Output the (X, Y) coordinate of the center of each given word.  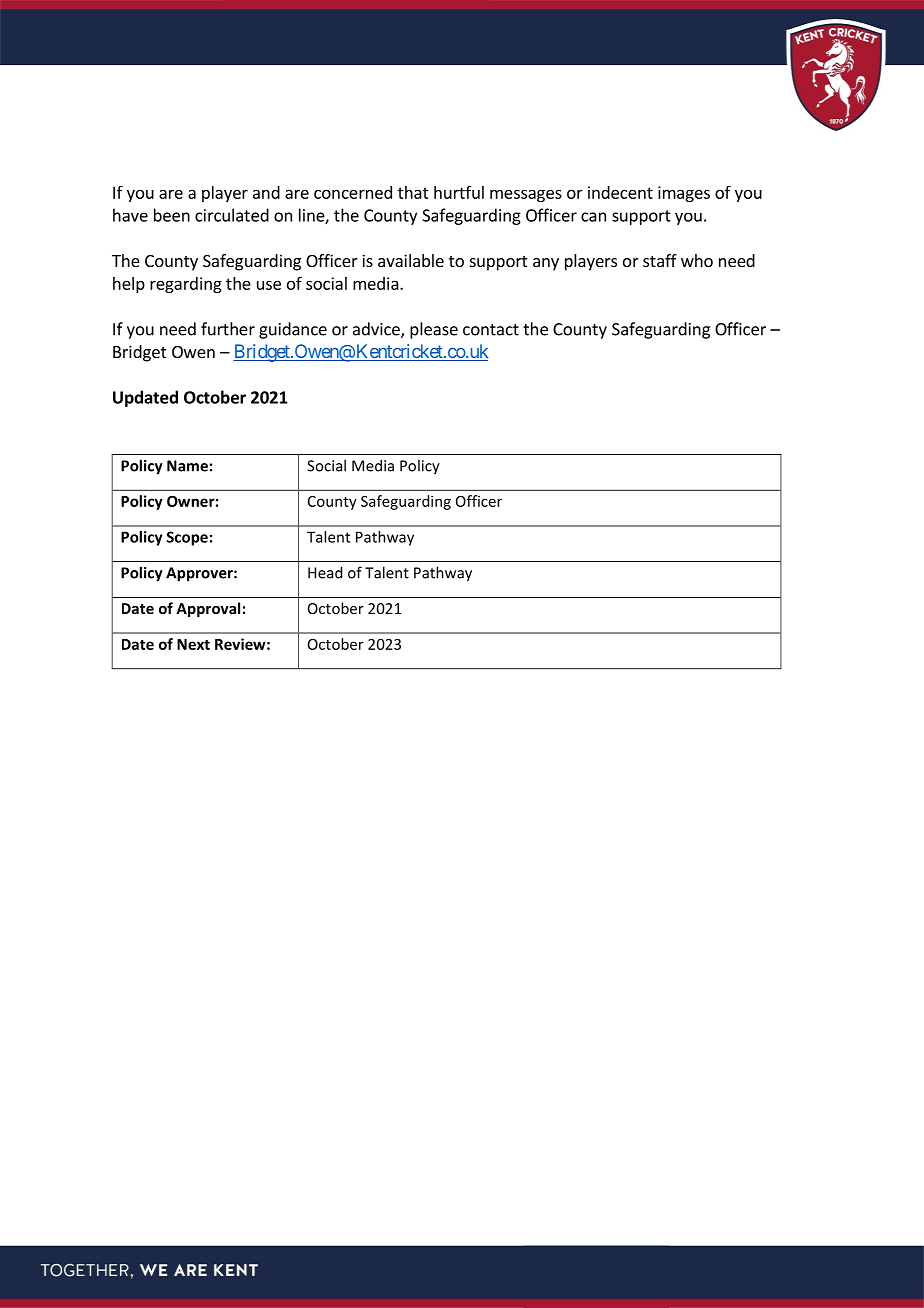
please (434, 330)
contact (491, 330)
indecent (620, 192)
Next (193, 644)
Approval (208, 609)
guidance (293, 330)
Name (187, 466)
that (413, 192)
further (228, 329)
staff (660, 260)
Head (325, 572)
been (172, 215)
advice (377, 330)
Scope (187, 538)
